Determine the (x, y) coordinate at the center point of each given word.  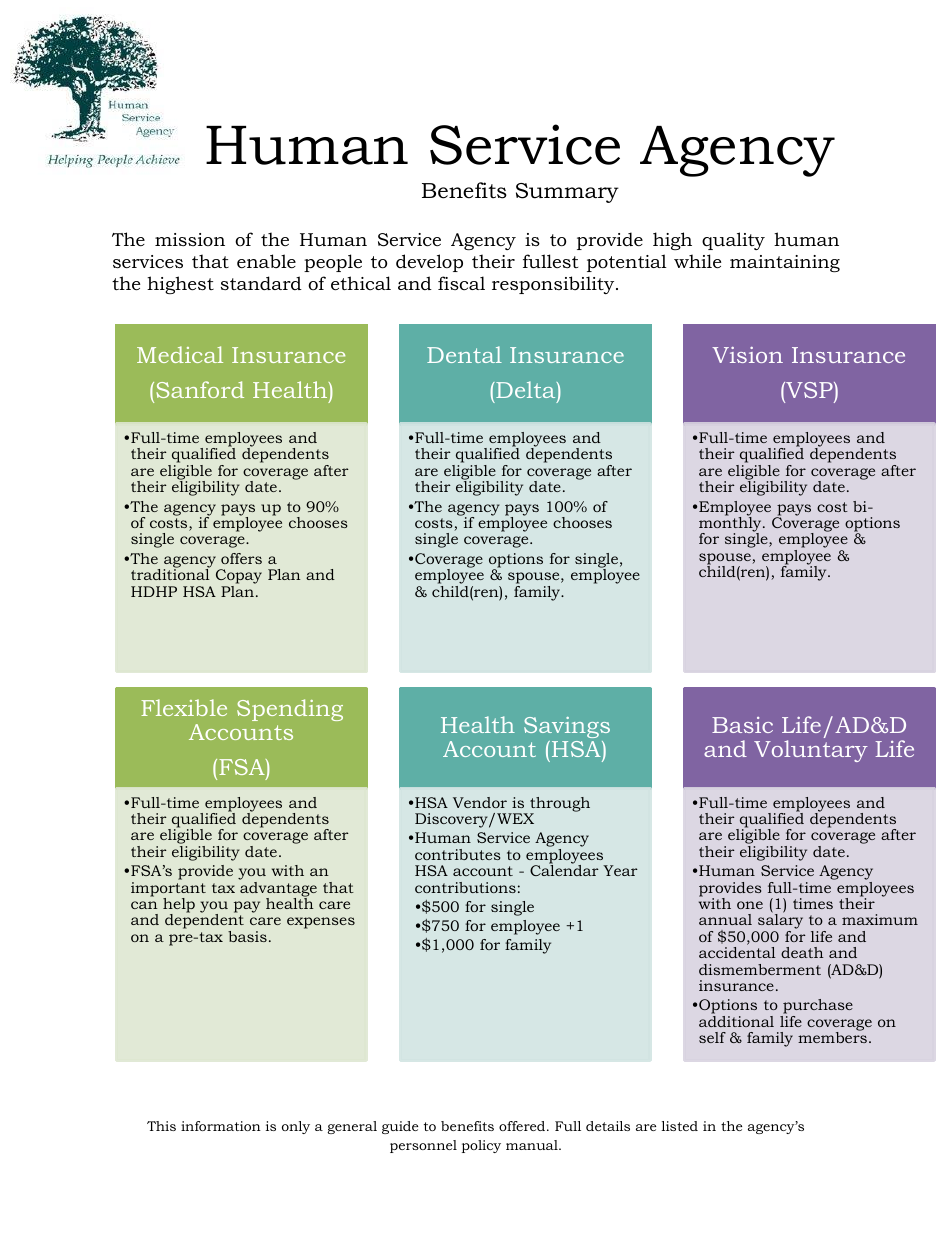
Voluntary (811, 751)
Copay (239, 576)
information (221, 1126)
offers (241, 558)
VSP (809, 390)
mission (190, 239)
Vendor (480, 802)
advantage (278, 889)
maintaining (785, 263)
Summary (567, 193)
